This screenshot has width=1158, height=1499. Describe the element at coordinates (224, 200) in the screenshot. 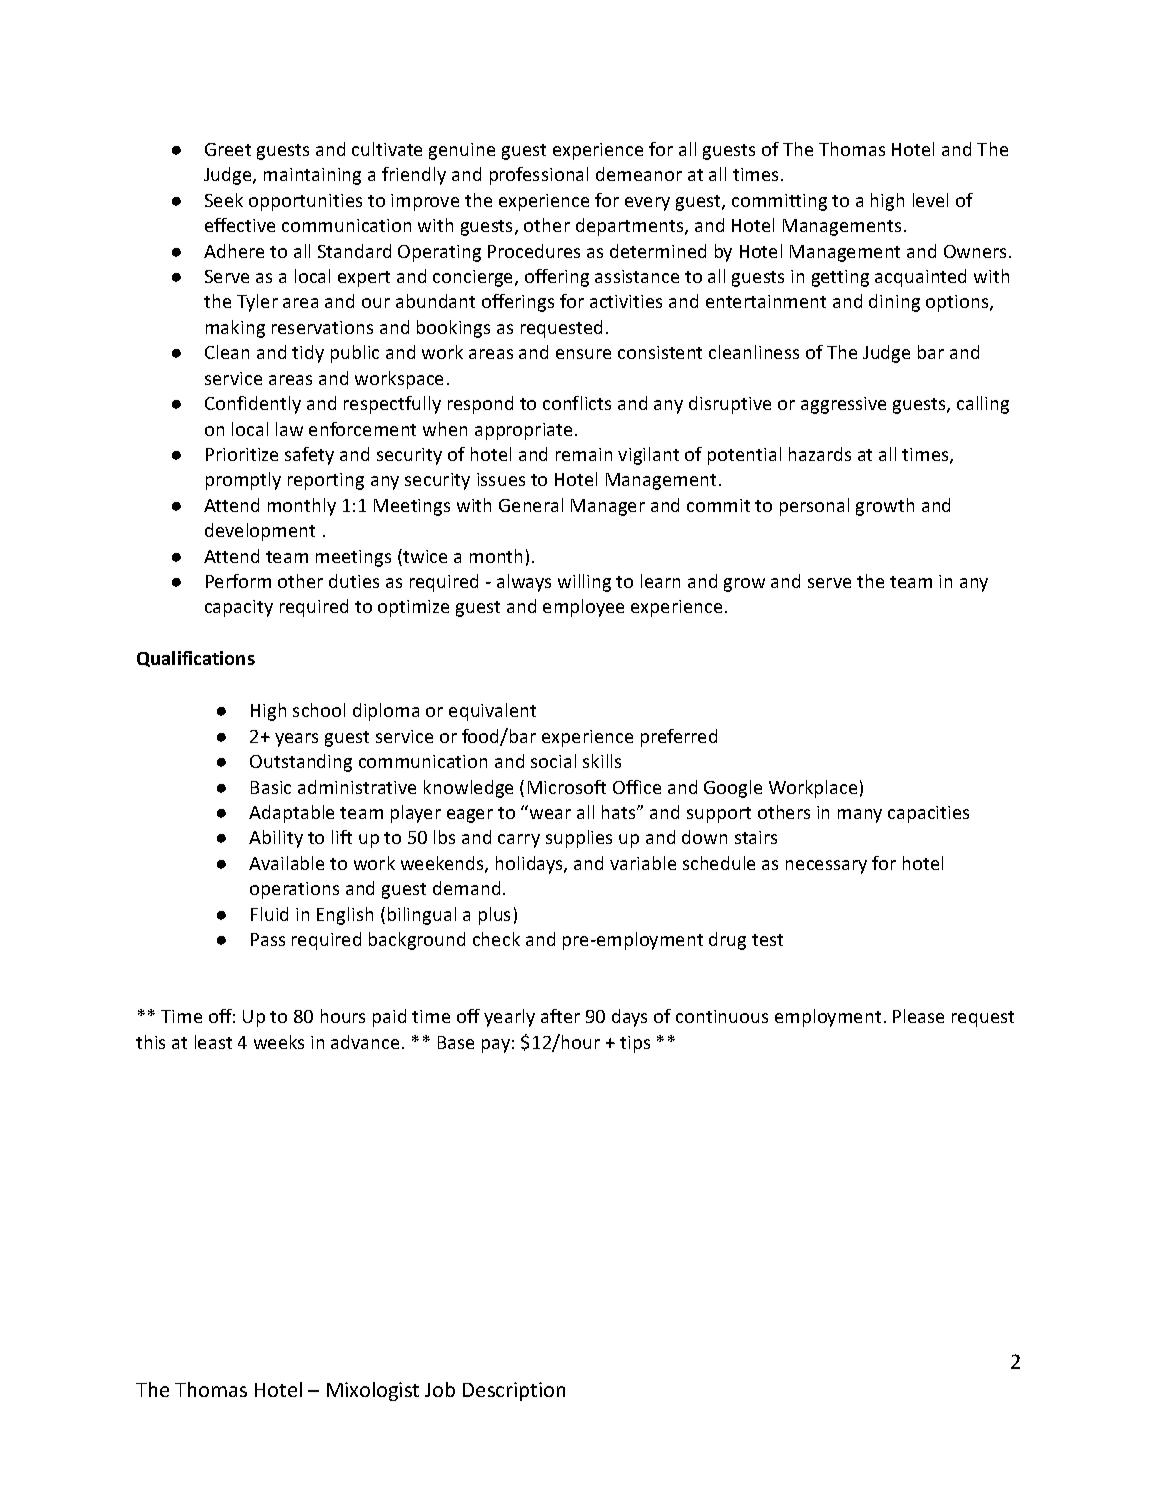

I see `Seek` at that location.
